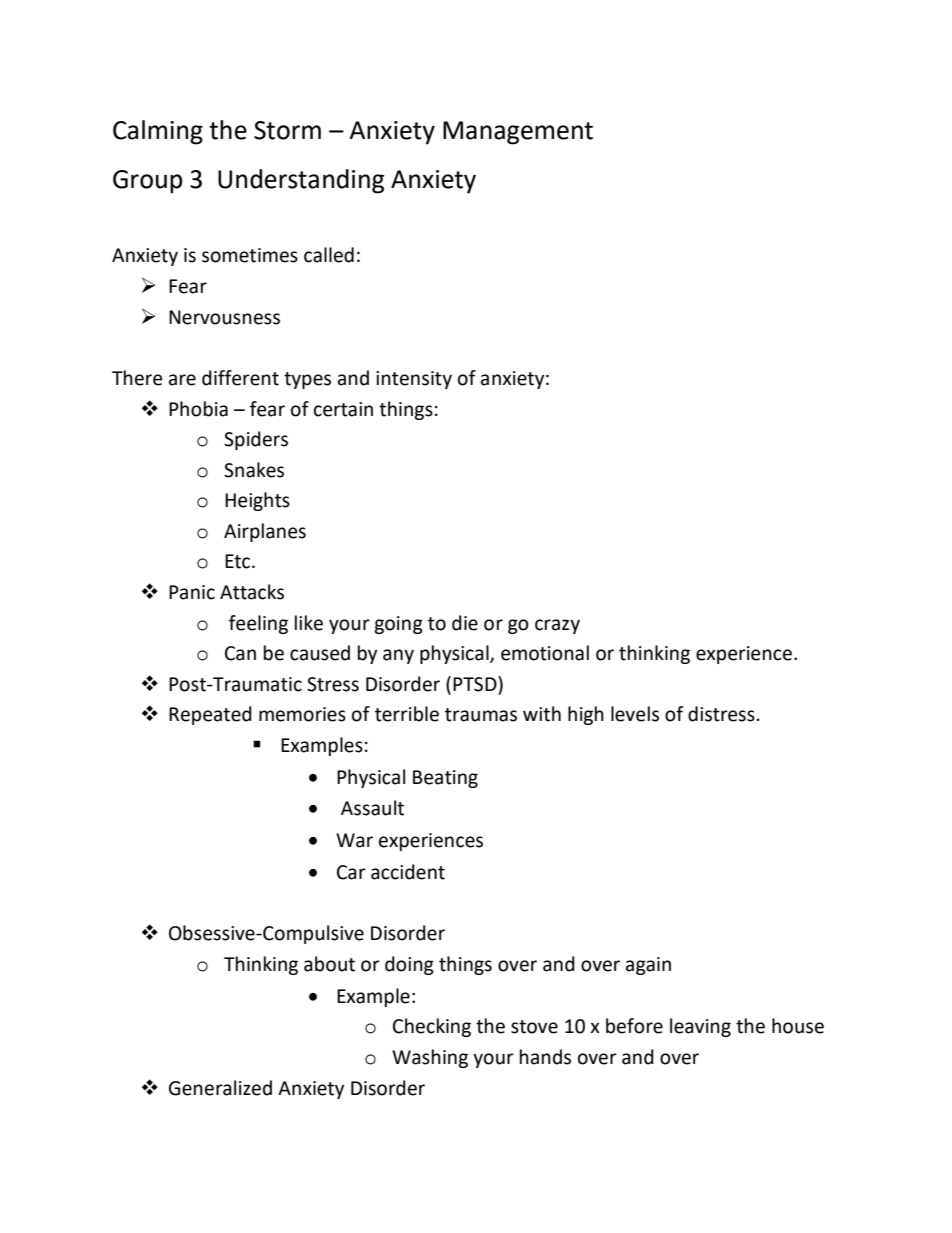 This image has height=1233, width=952. What do you see at coordinates (648, 966) in the image?
I see `again` at bounding box center [648, 966].
